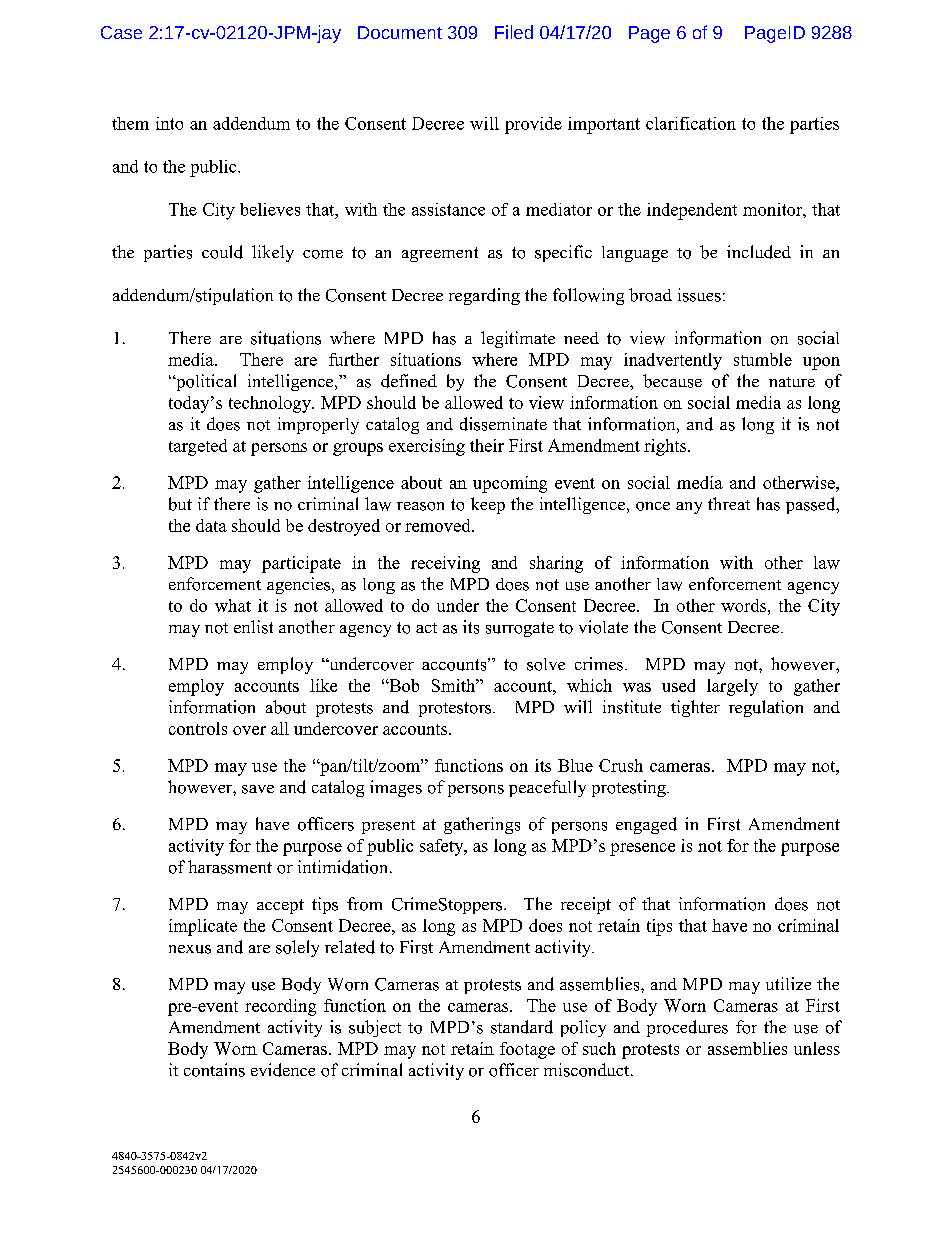 The height and width of the screenshot is (1233, 952). I want to click on threat, so click(729, 503).
